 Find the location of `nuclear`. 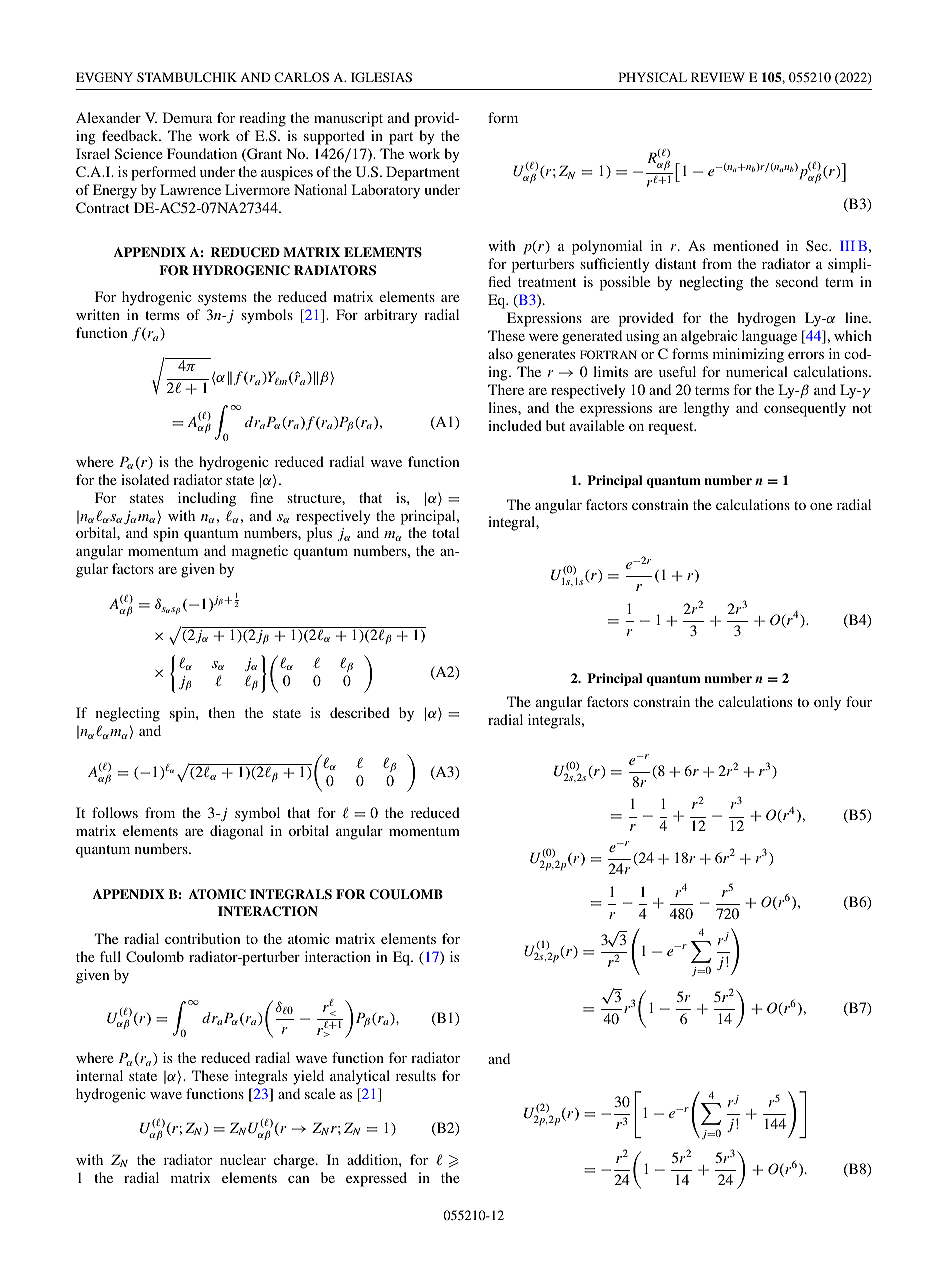

nuclear is located at coordinates (243, 1159).
